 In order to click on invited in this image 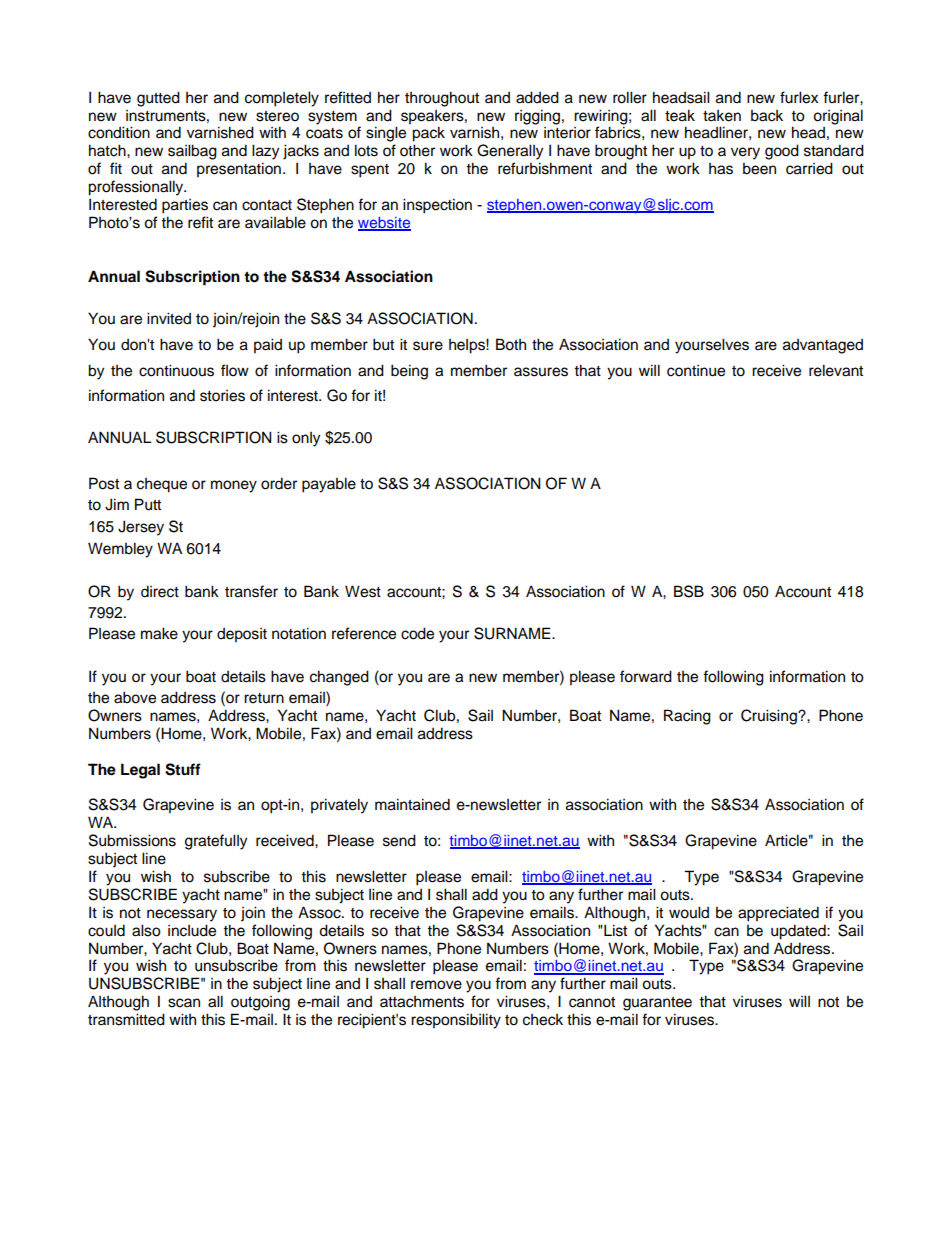, I will do `click(169, 318)`.
